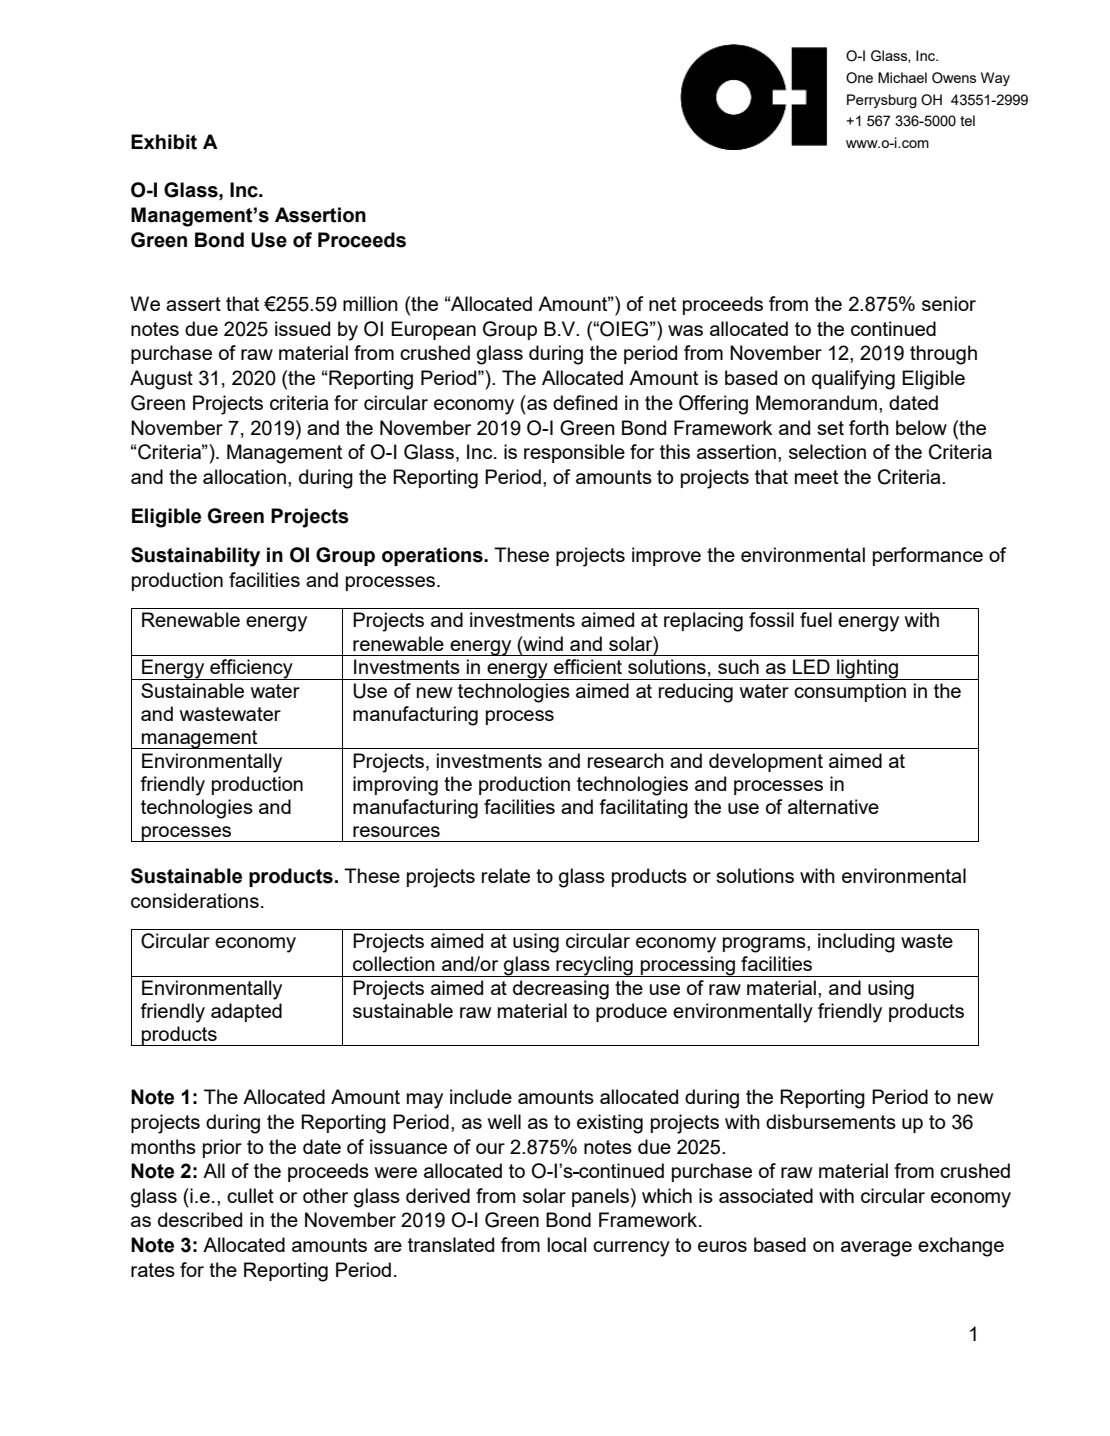 Image resolution: width=1110 pixels, height=1436 pixels. I want to click on relate, so click(506, 875).
